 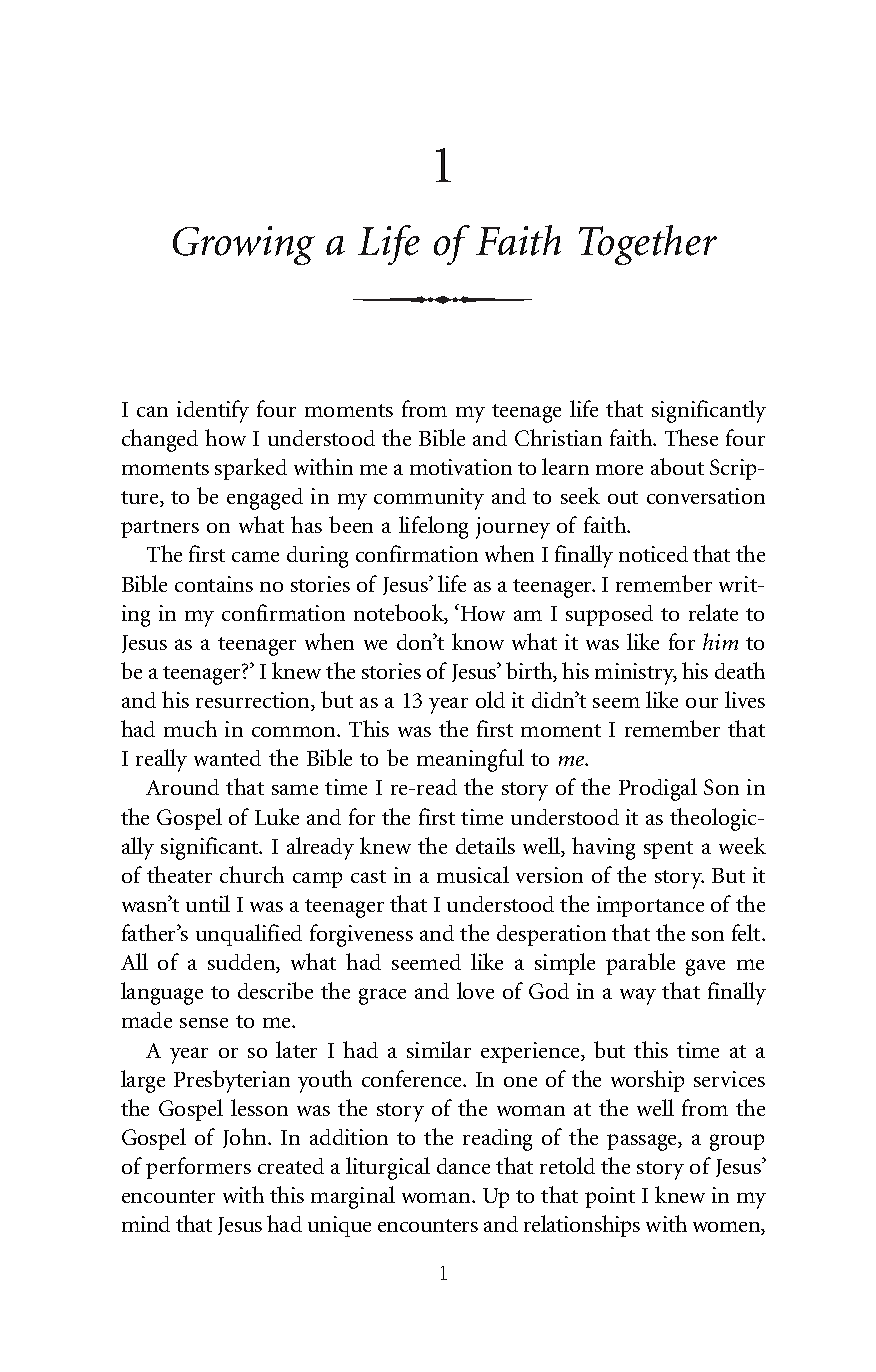 I want to click on point, so click(x=610, y=1197).
